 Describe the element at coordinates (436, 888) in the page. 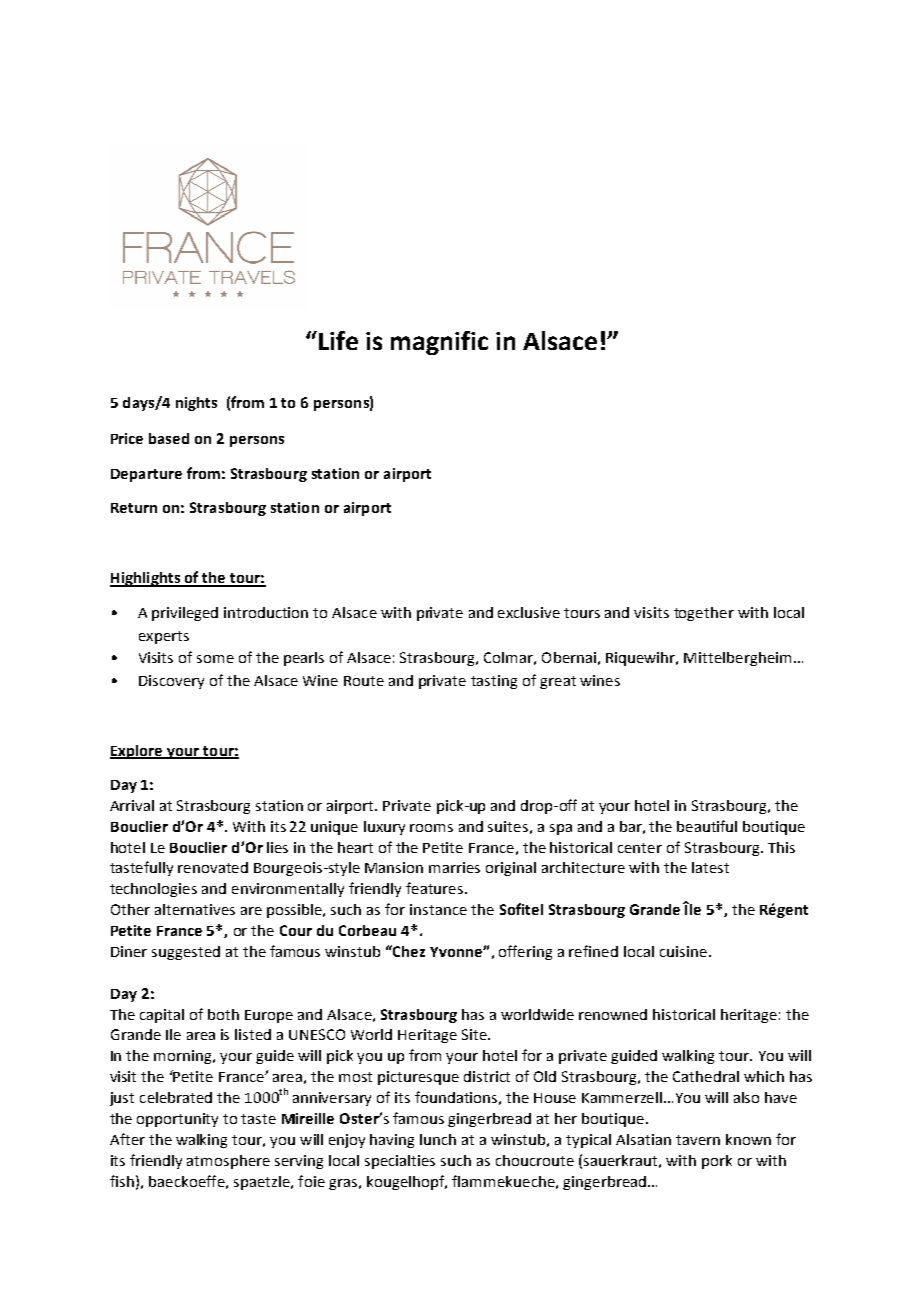

I see `features` at that location.
